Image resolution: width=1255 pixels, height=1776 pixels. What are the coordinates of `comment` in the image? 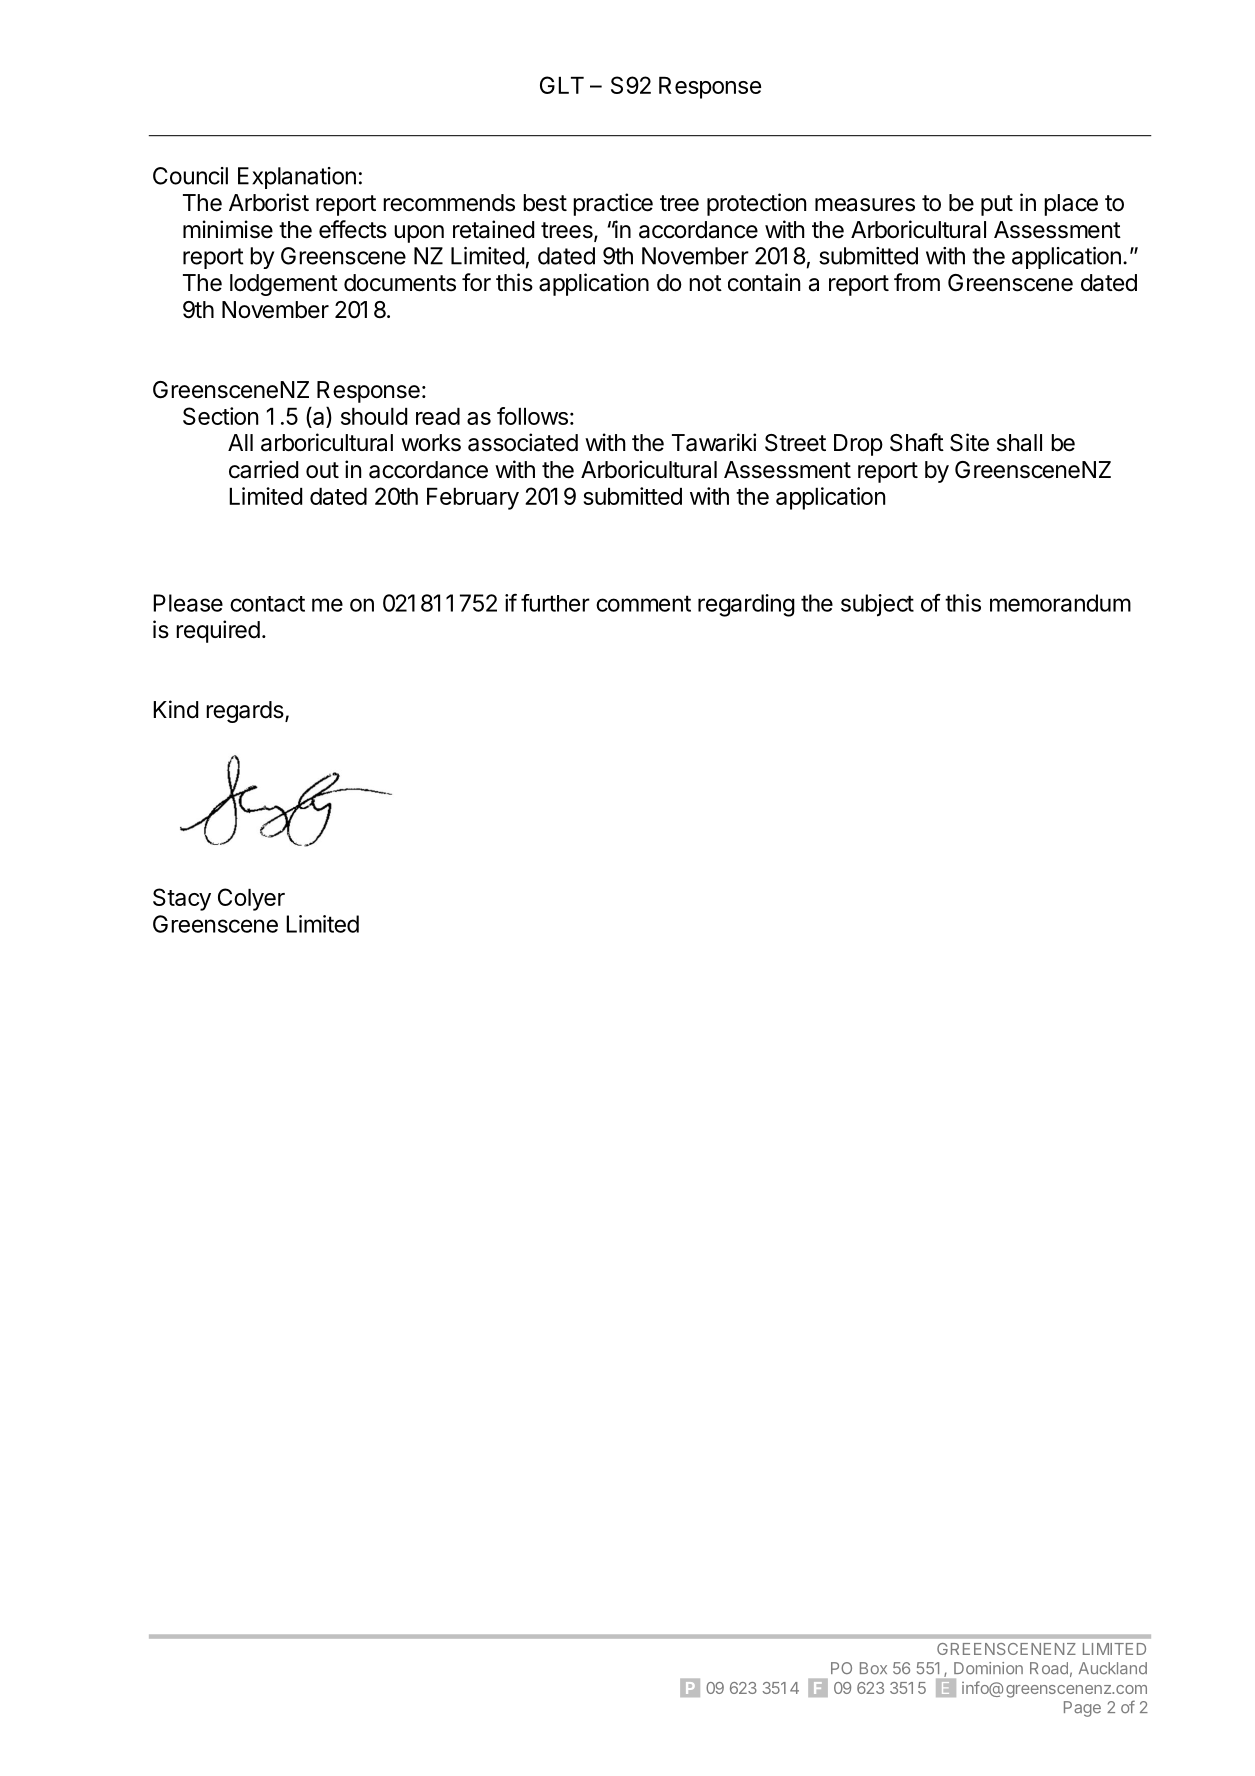 It's located at (643, 603).
